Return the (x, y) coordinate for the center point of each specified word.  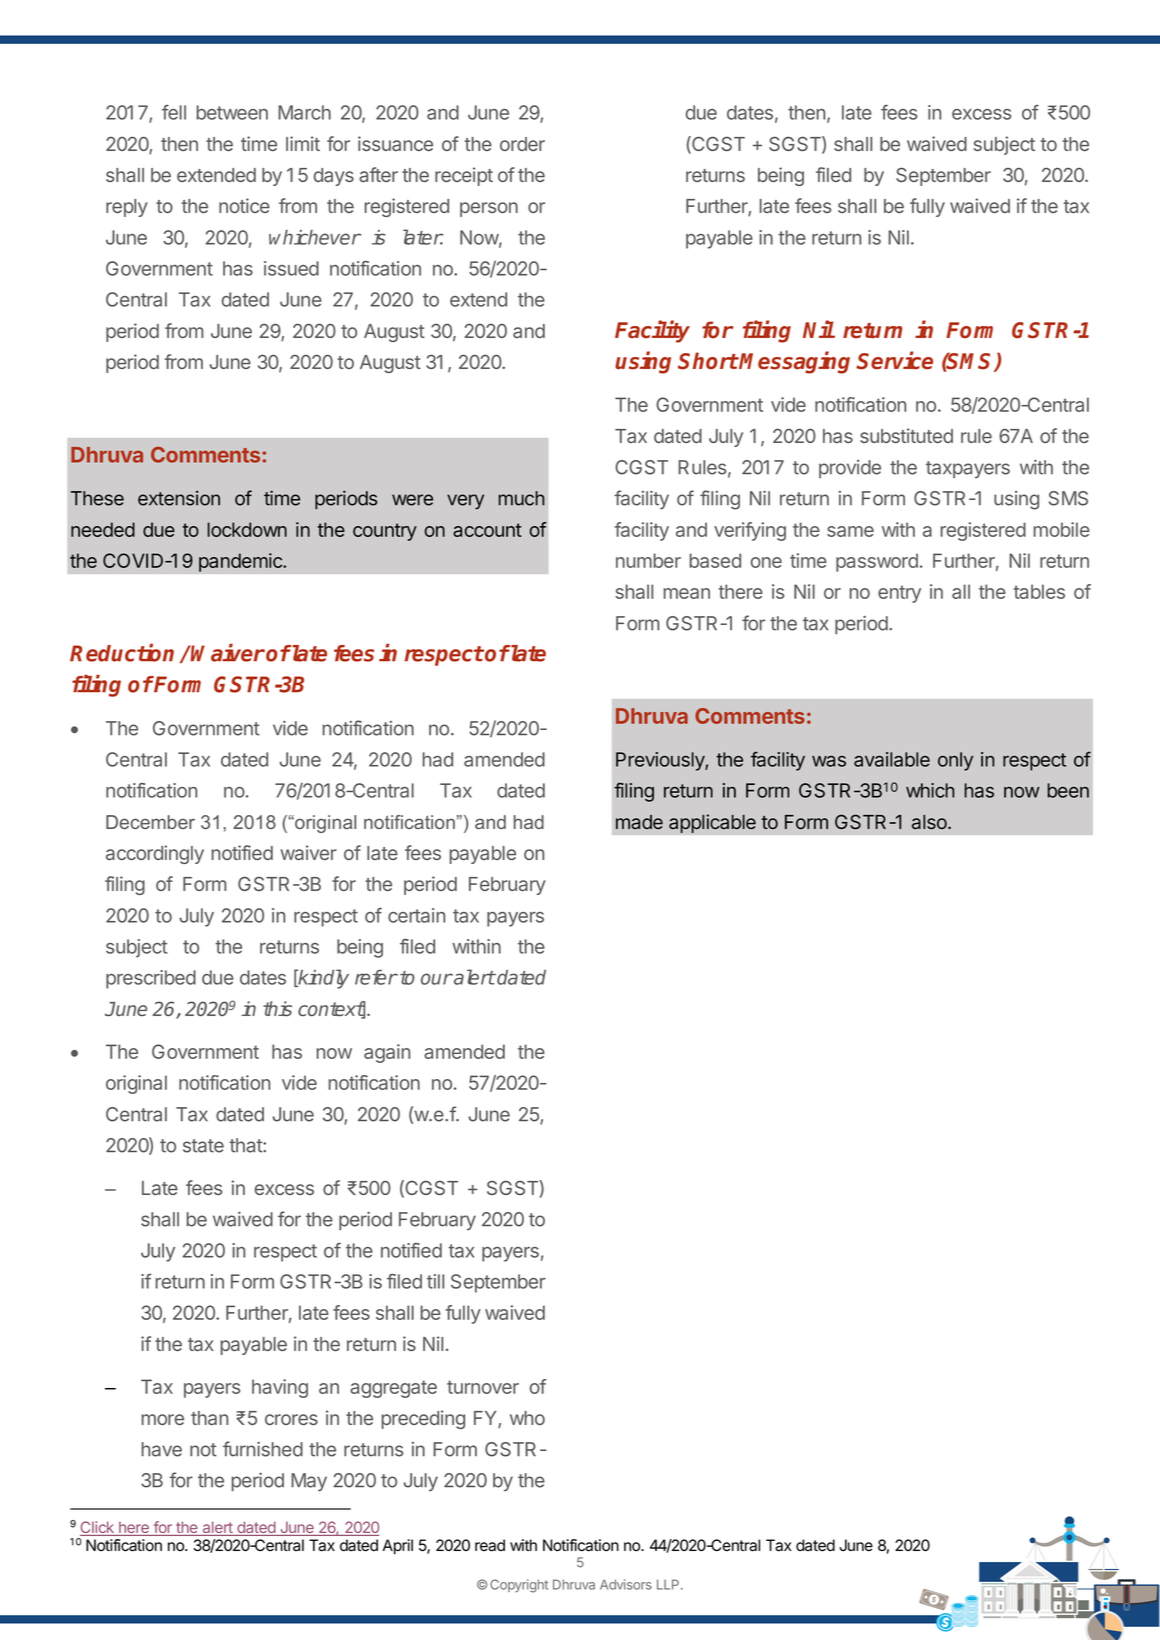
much (521, 498)
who (527, 1418)
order (522, 144)
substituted (906, 435)
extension (179, 498)
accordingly (155, 854)
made (639, 822)
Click (98, 1528)
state (203, 1146)
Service (894, 360)
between (232, 112)
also (930, 822)
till (435, 1281)
